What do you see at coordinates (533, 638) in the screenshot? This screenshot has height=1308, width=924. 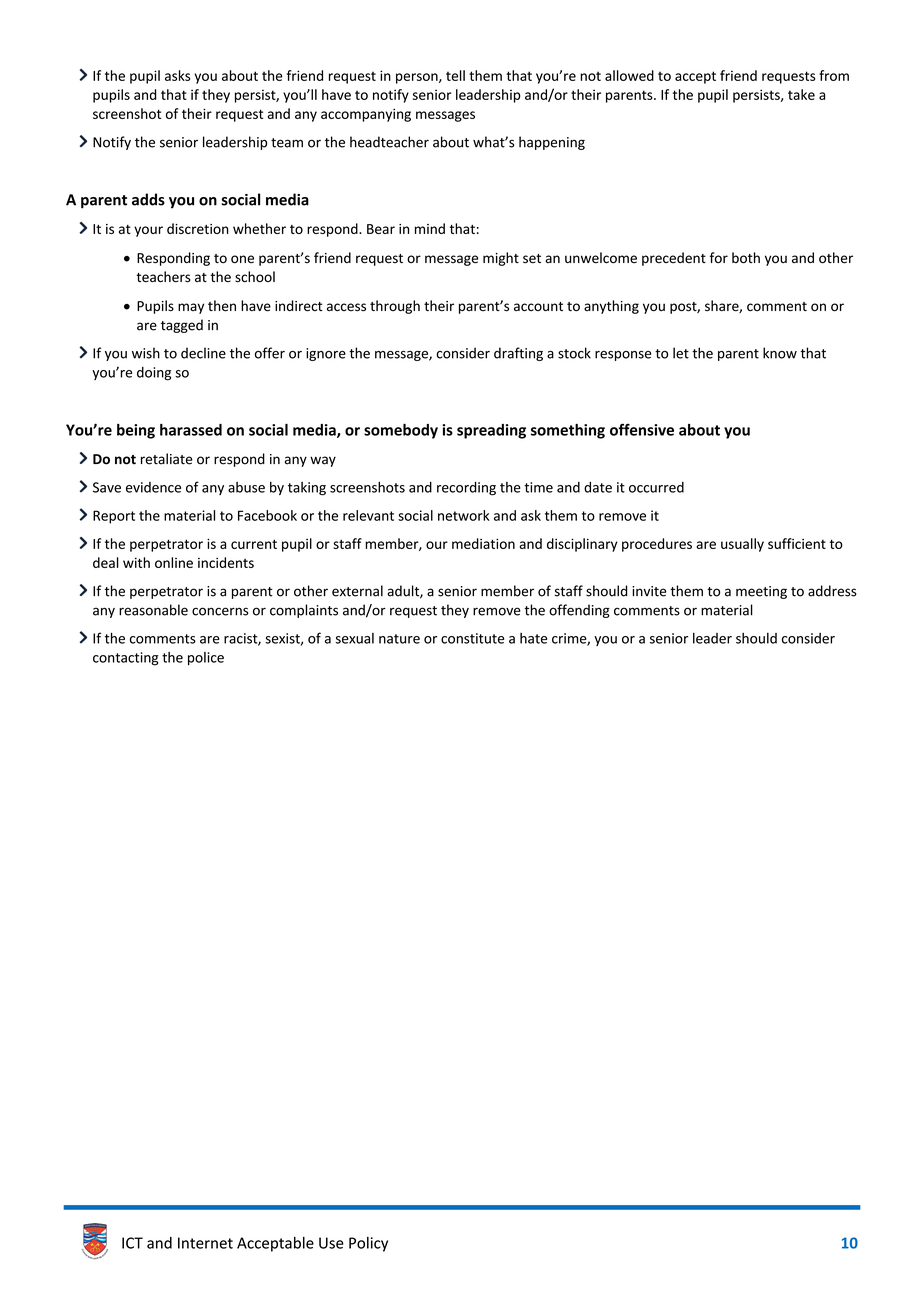 I see `hate` at bounding box center [533, 638].
